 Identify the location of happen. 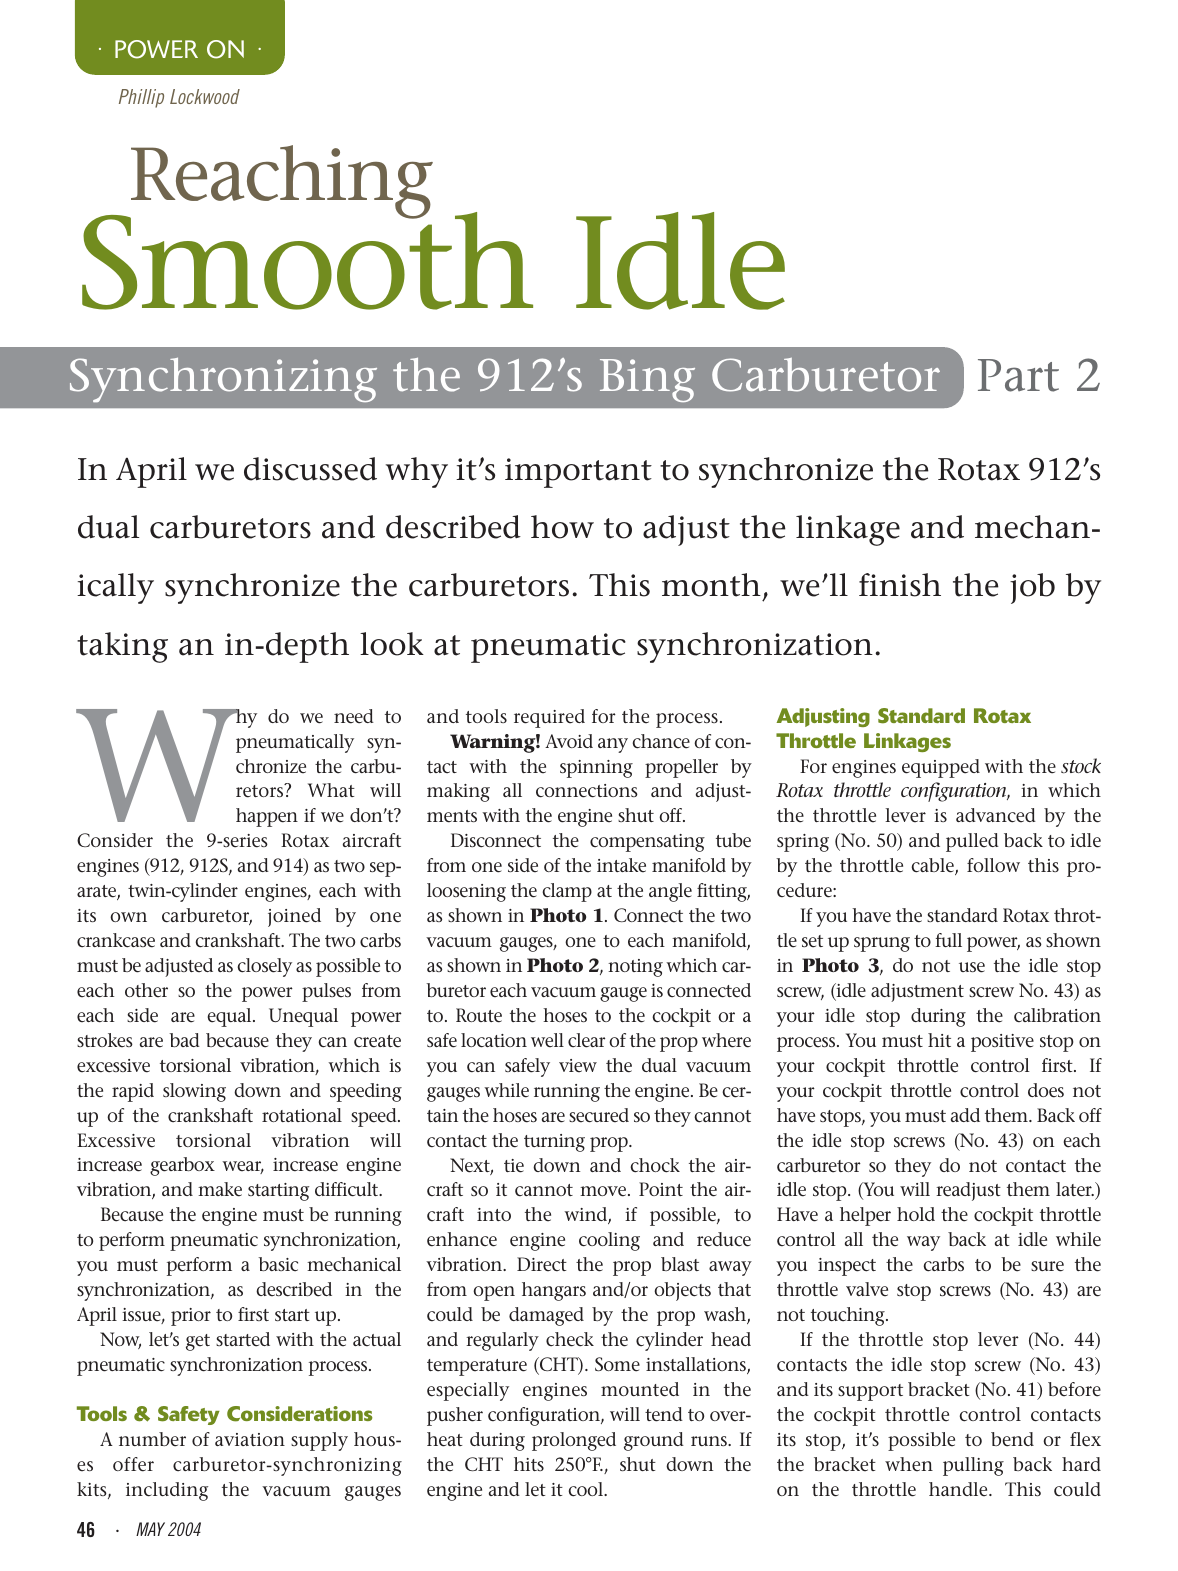
(267, 817).
